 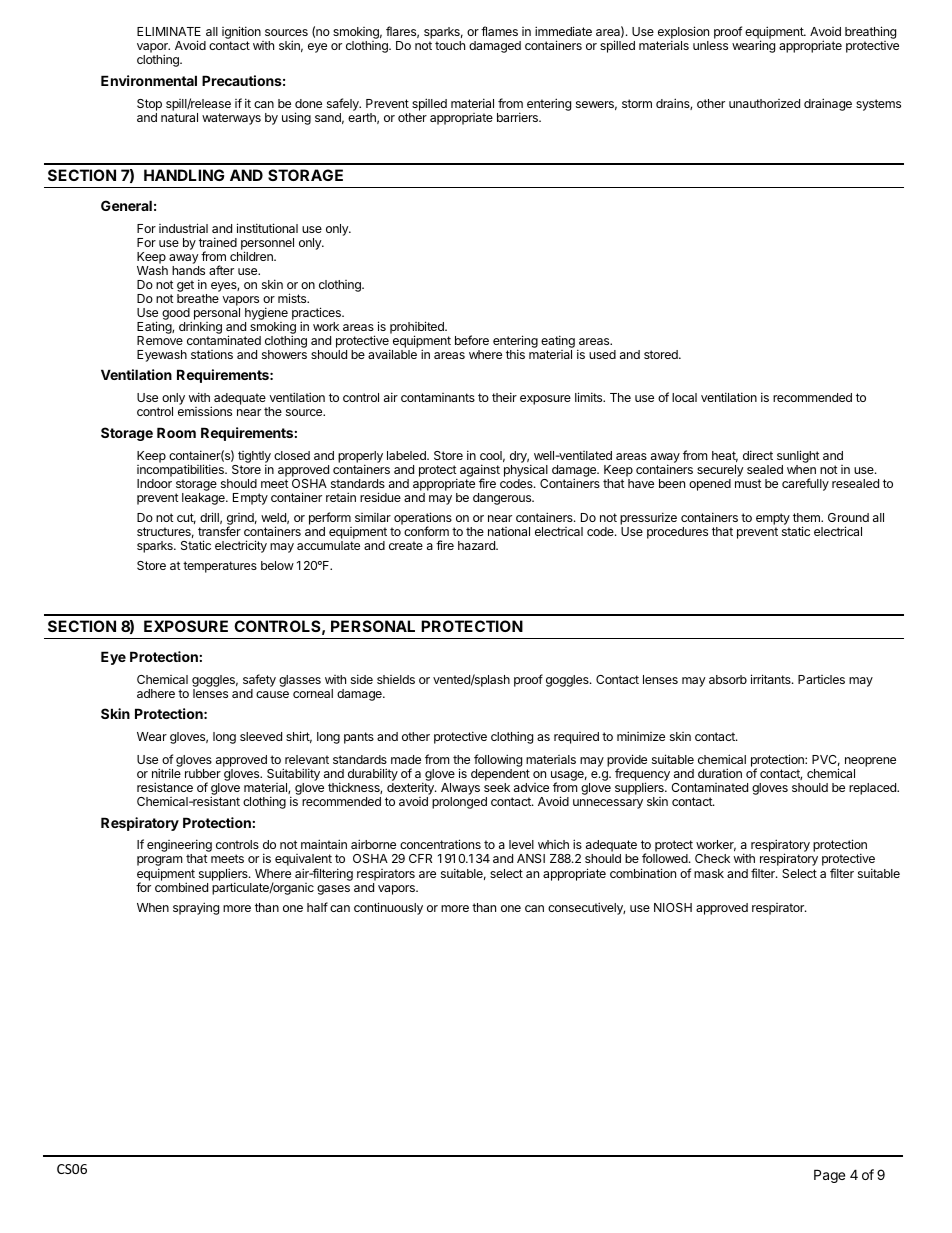 What do you see at coordinates (805, 484) in the screenshot?
I see `carefully` at bounding box center [805, 484].
